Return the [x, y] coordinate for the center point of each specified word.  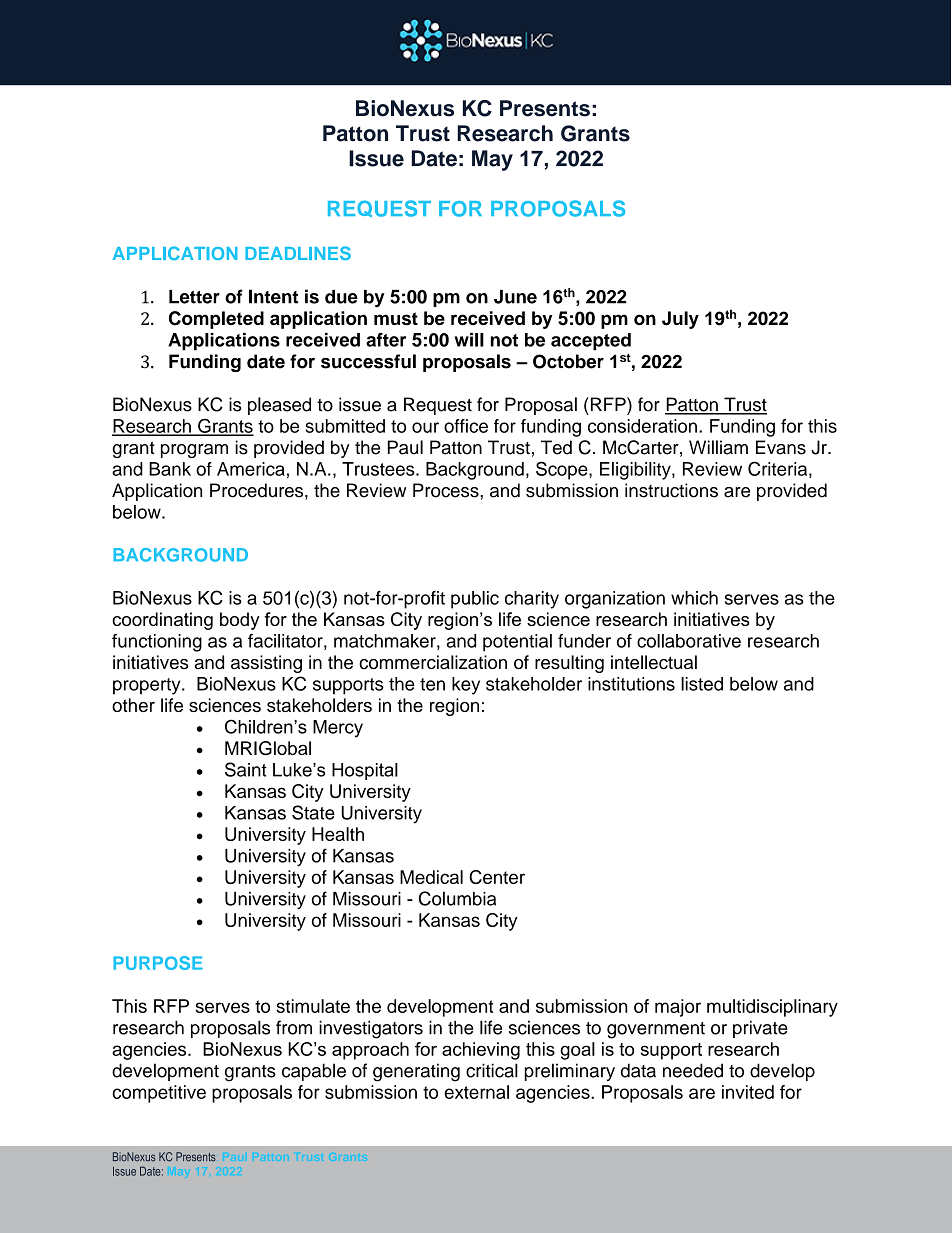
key [466, 686]
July [680, 320]
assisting [266, 664]
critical [492, 1070]
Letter [194, 297]
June [515, 297]
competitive [159, 1094]
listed [702, 684]
